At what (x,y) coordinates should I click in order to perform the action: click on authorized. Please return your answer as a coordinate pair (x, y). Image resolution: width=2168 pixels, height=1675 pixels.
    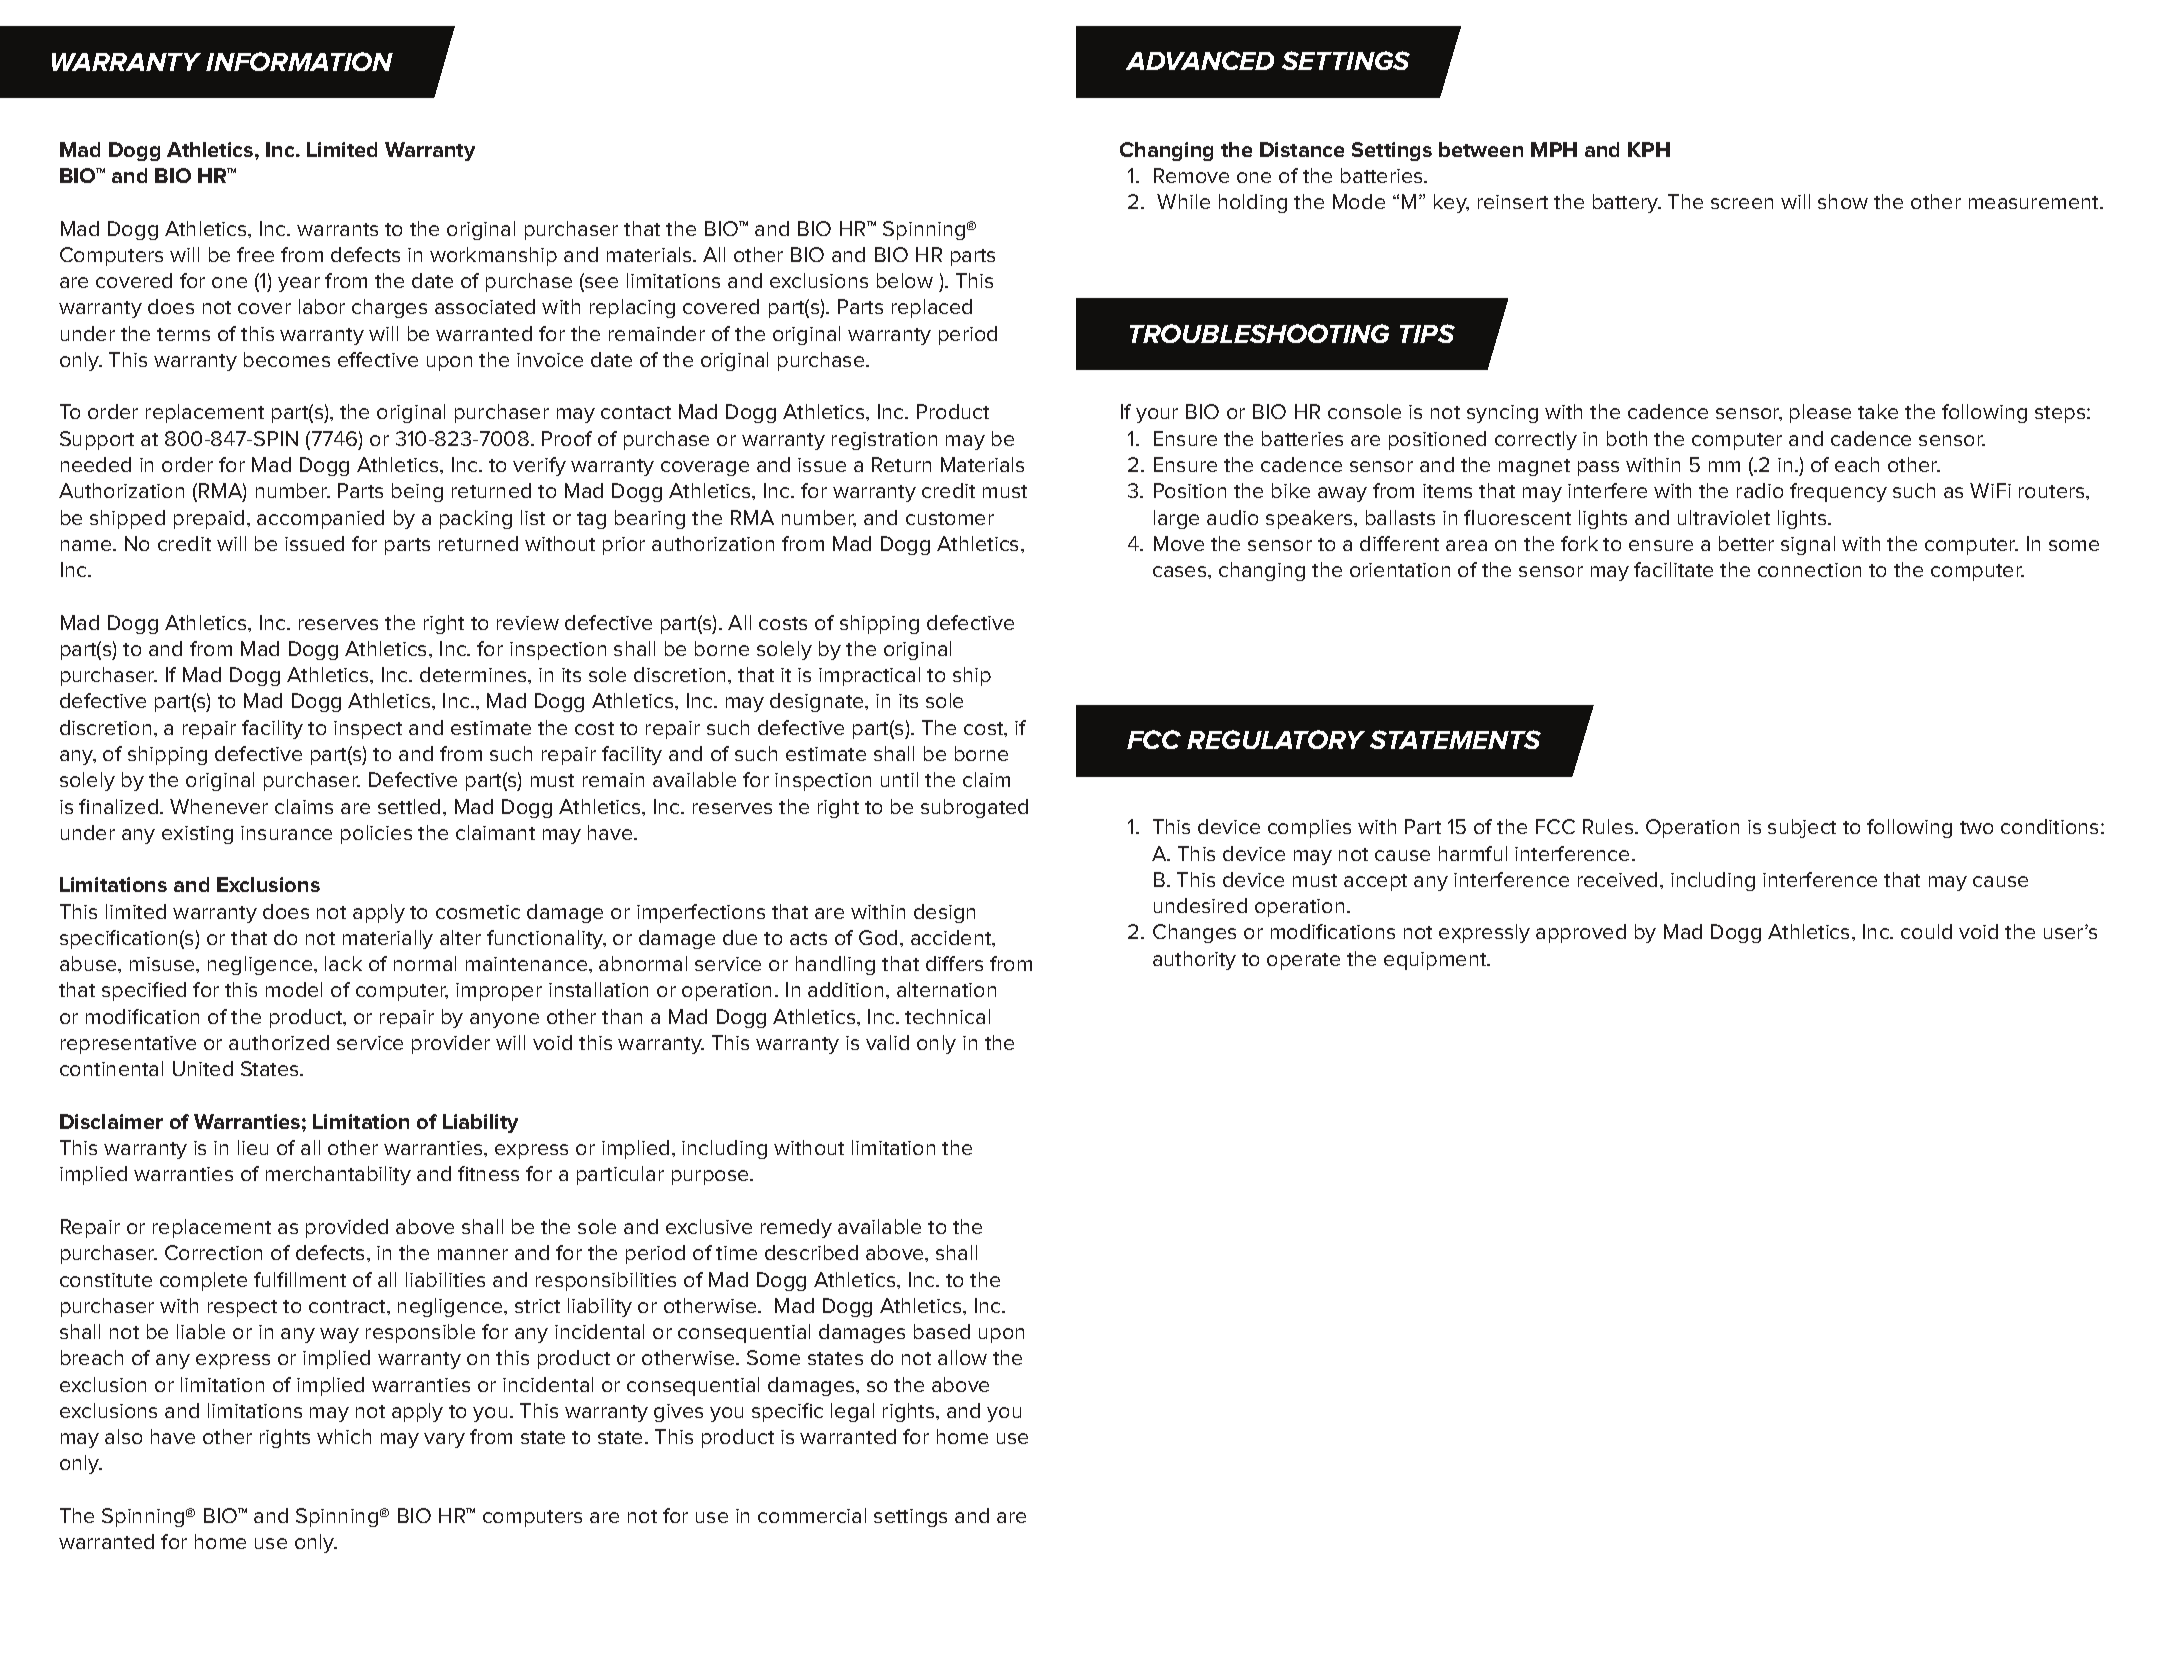
    Looking at the image, I should click on (279, 1042).
